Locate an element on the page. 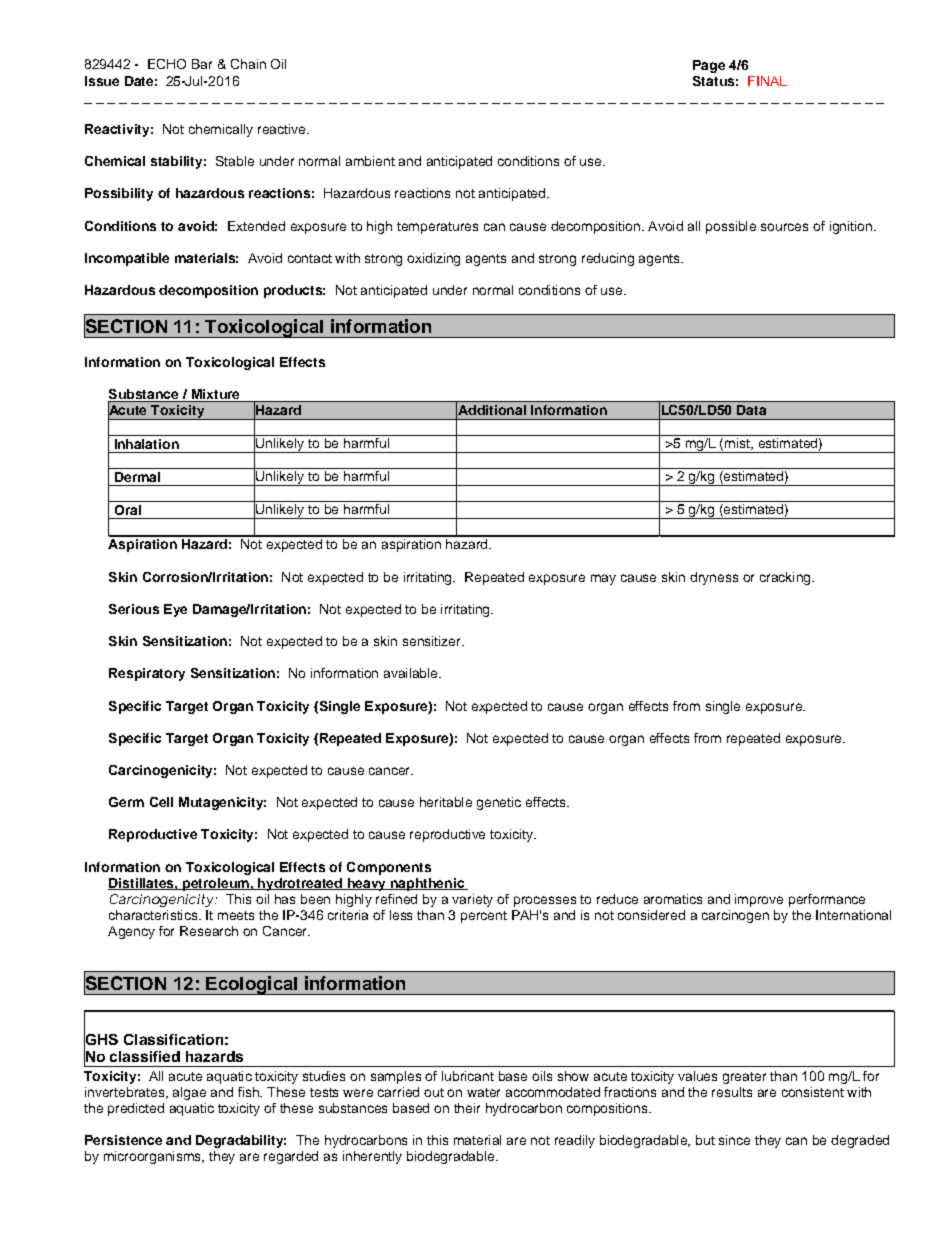  FINAL is located at coordinates (767, 81).
